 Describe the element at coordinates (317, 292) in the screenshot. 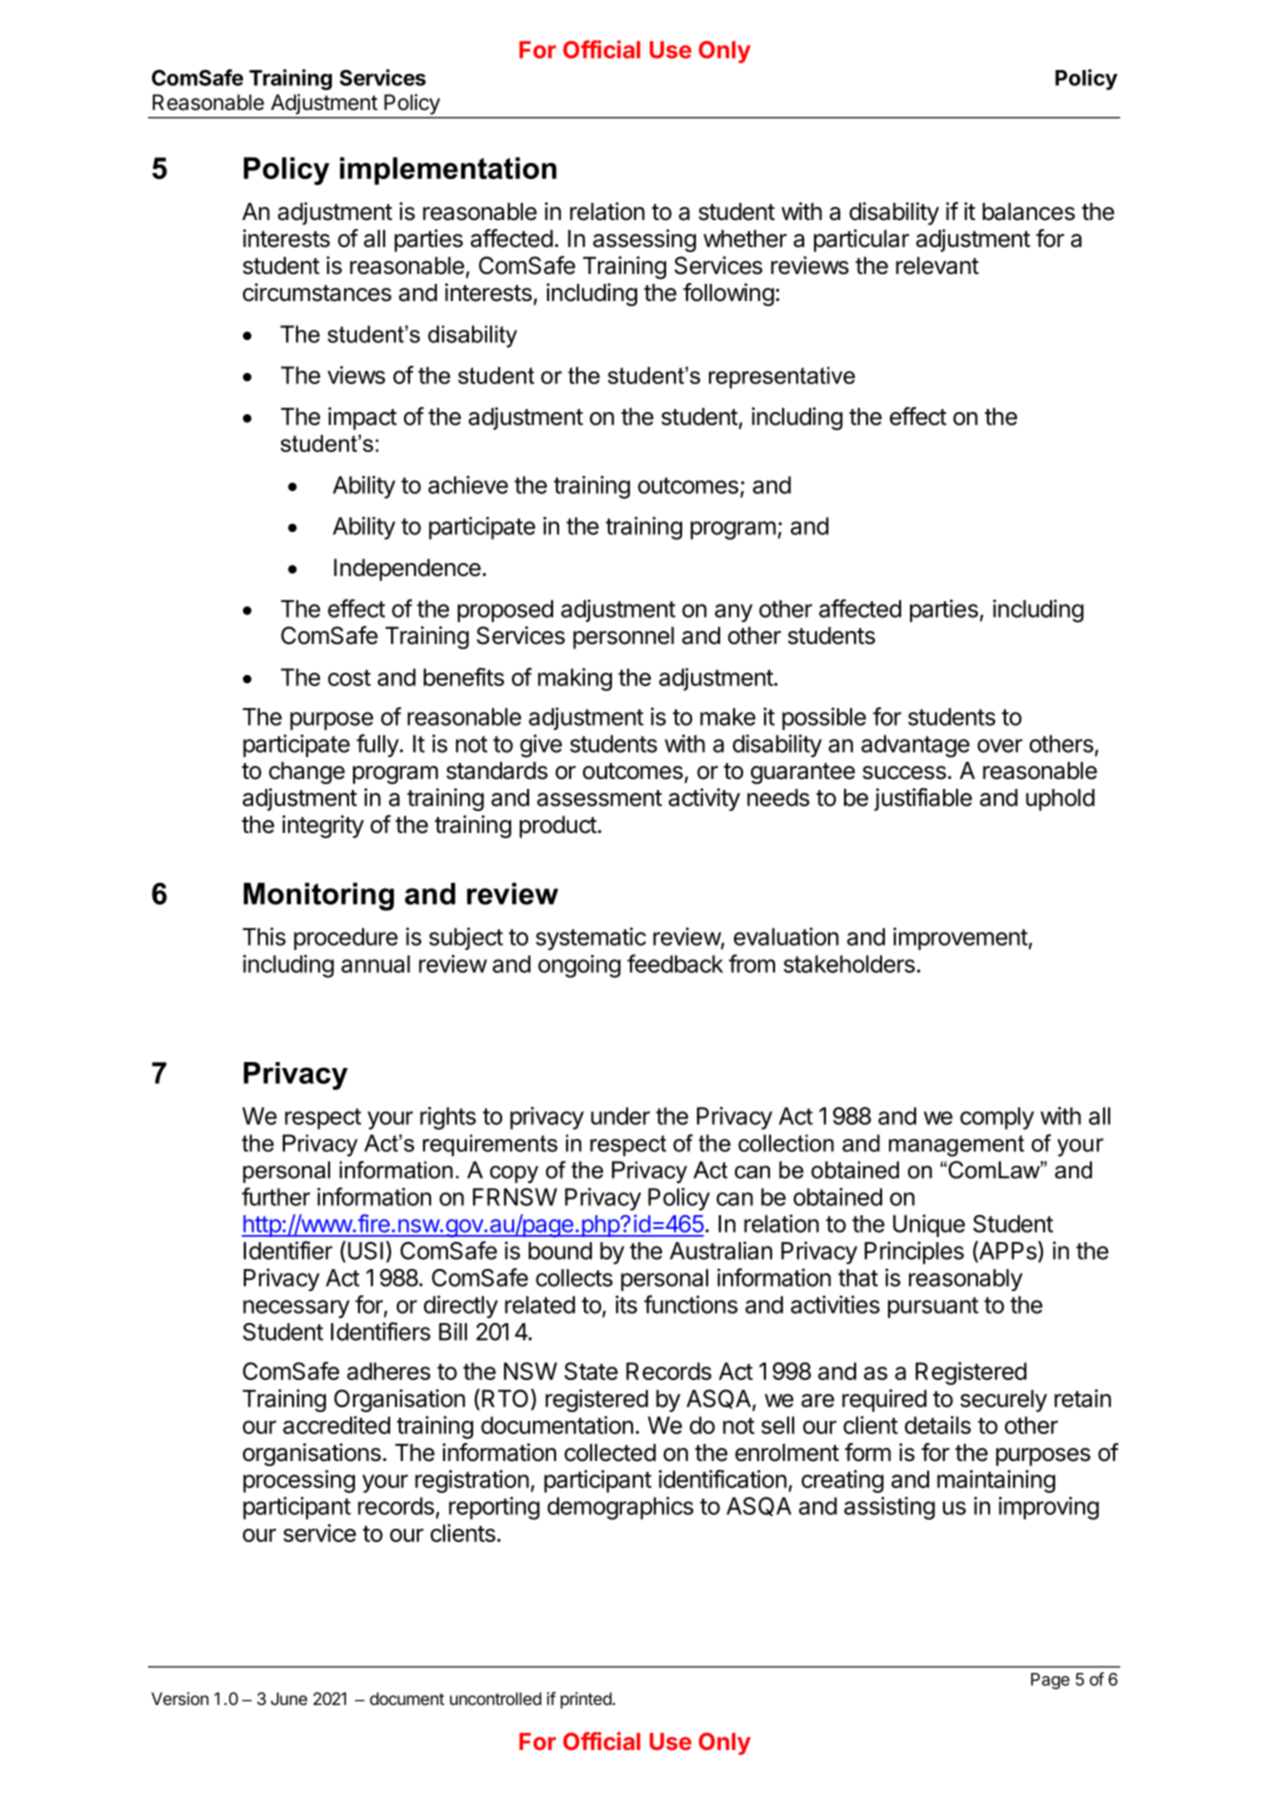

I see `circumstances` at that location.
